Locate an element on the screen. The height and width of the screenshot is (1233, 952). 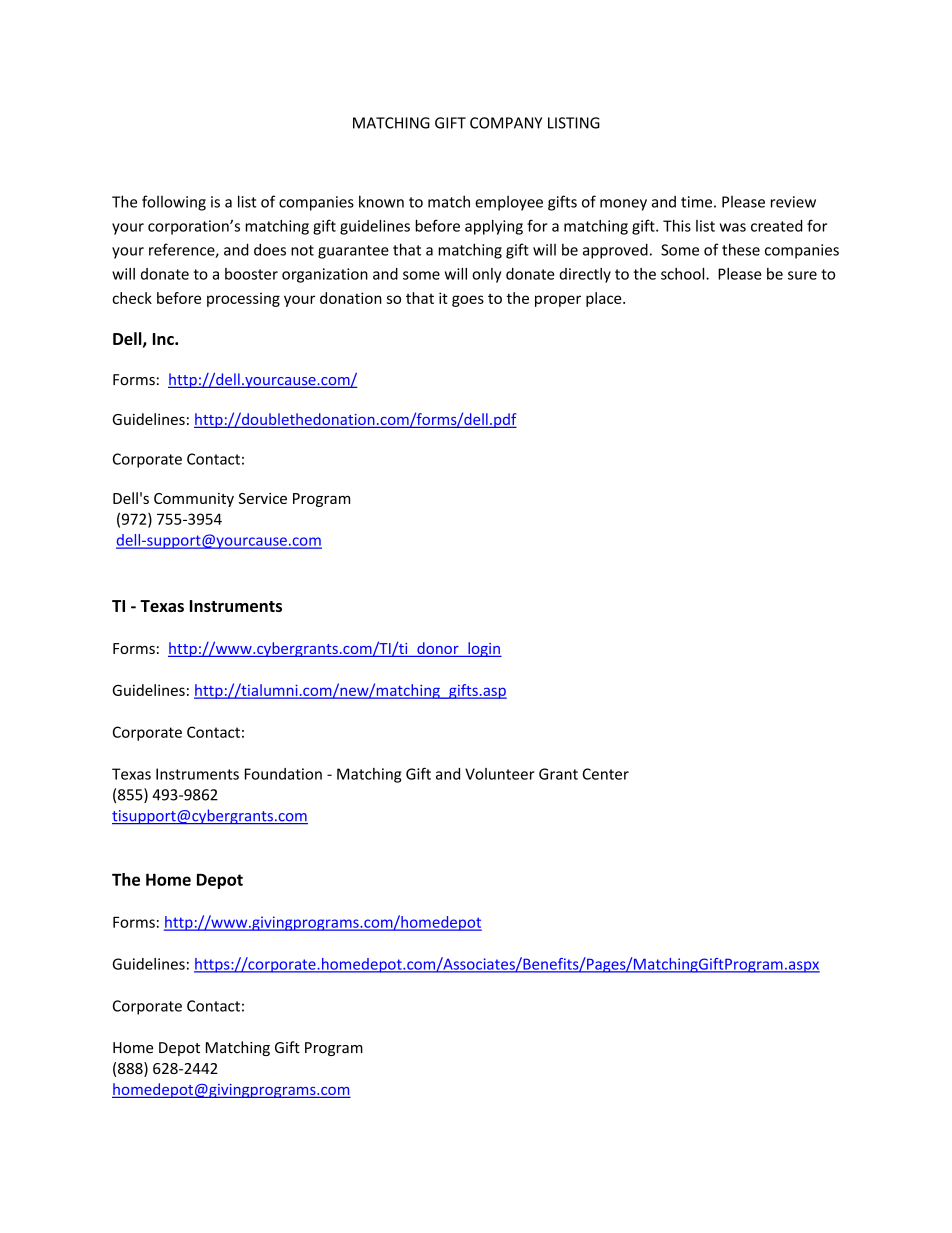
Volunteer is located at coordinates (500, 774).
